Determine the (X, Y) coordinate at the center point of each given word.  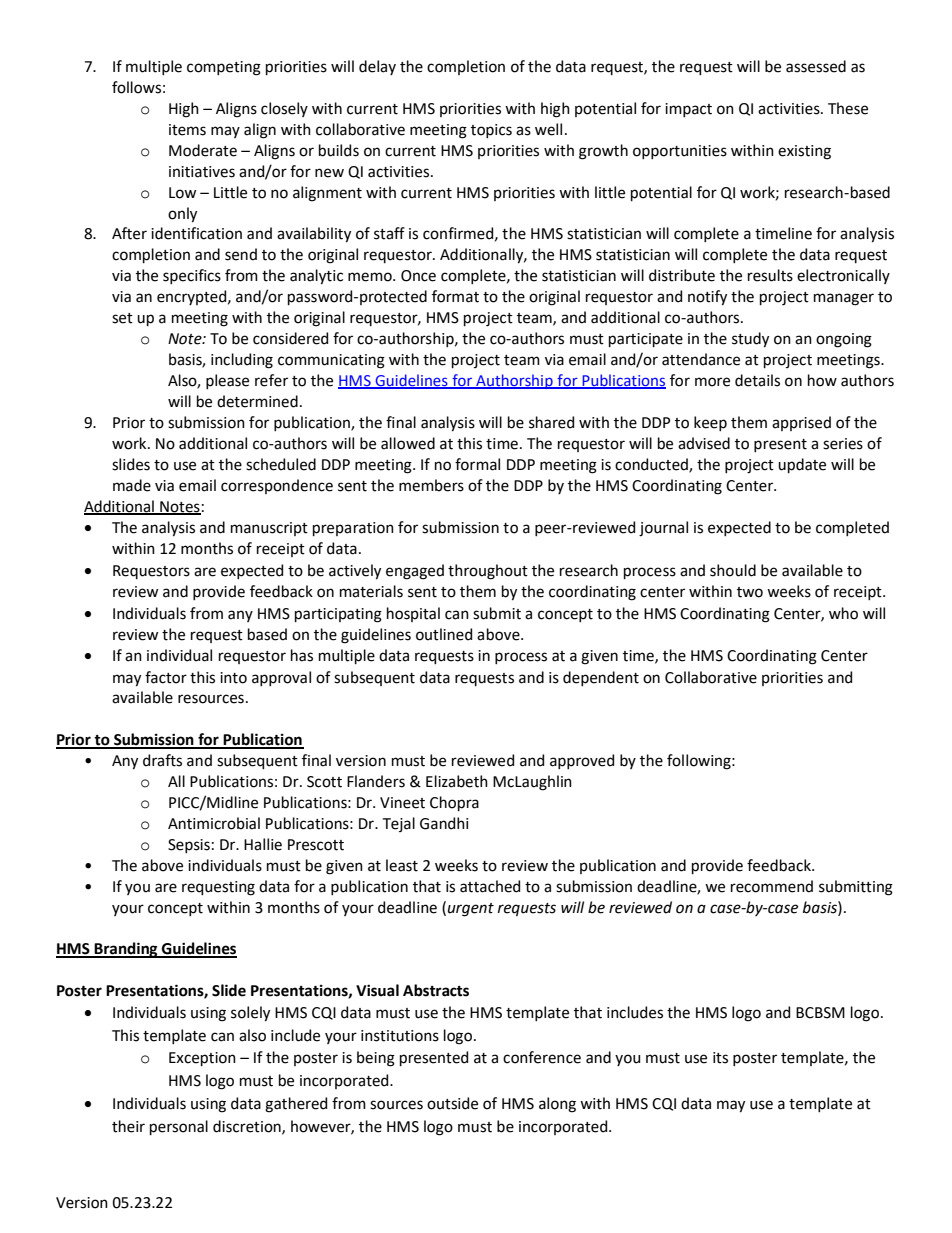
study (750, 340)
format (455, 296)
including (242, 361)
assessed (816, 66)
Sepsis (189, 846)
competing (224, 68)
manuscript (269, 529)
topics (491, 131)
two (750, 592)
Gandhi (444, 823)
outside (452, 1103)
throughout (488, 572)
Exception (202, 1059)
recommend (772, 886)
